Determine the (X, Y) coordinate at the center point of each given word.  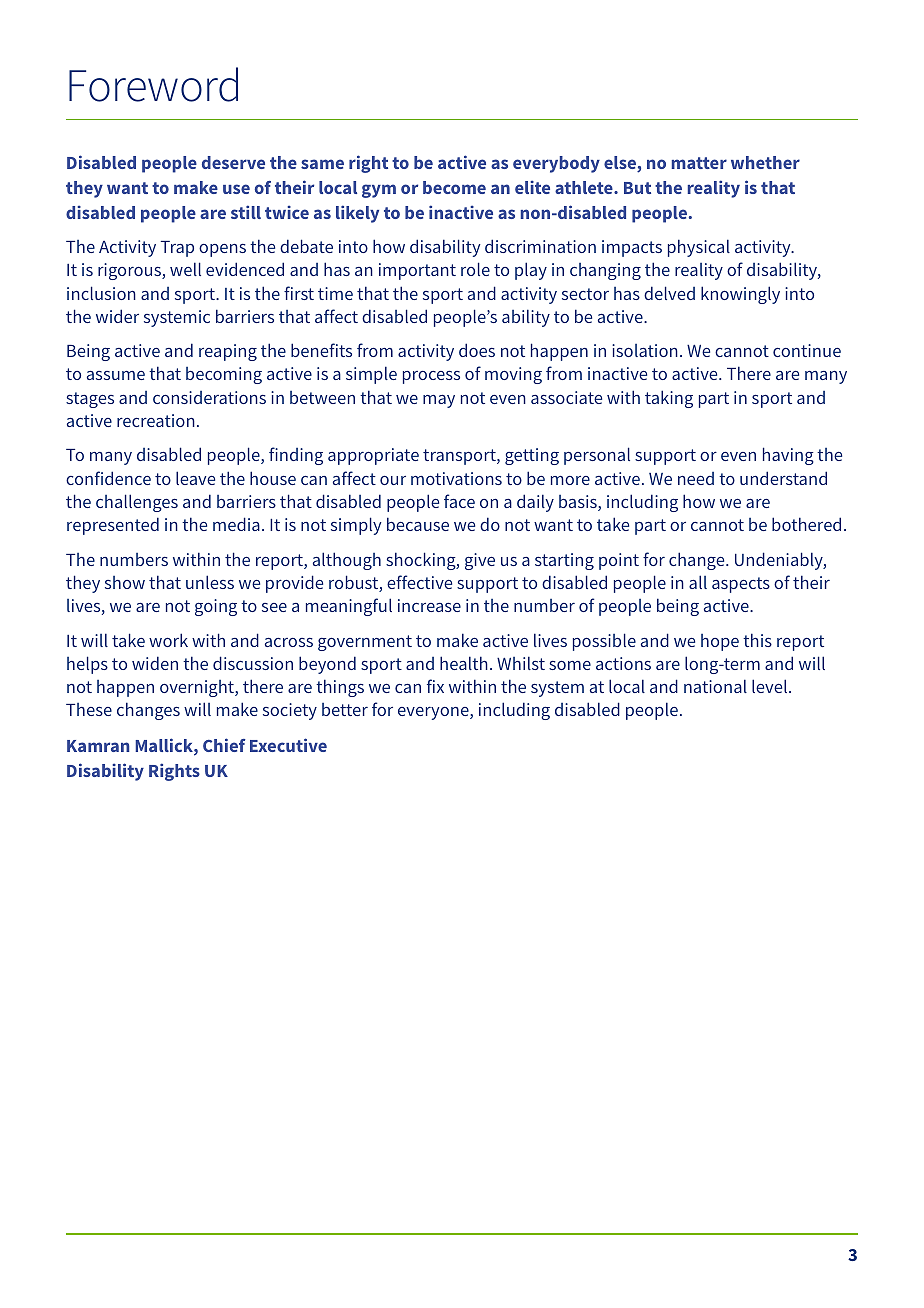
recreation (156, 420)
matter (699, 163)
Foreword (153, 84)
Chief (224, 745)
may (439, 401)
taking (669, 399)
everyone (434, 713)
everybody (556, 164)
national (715, 686)
